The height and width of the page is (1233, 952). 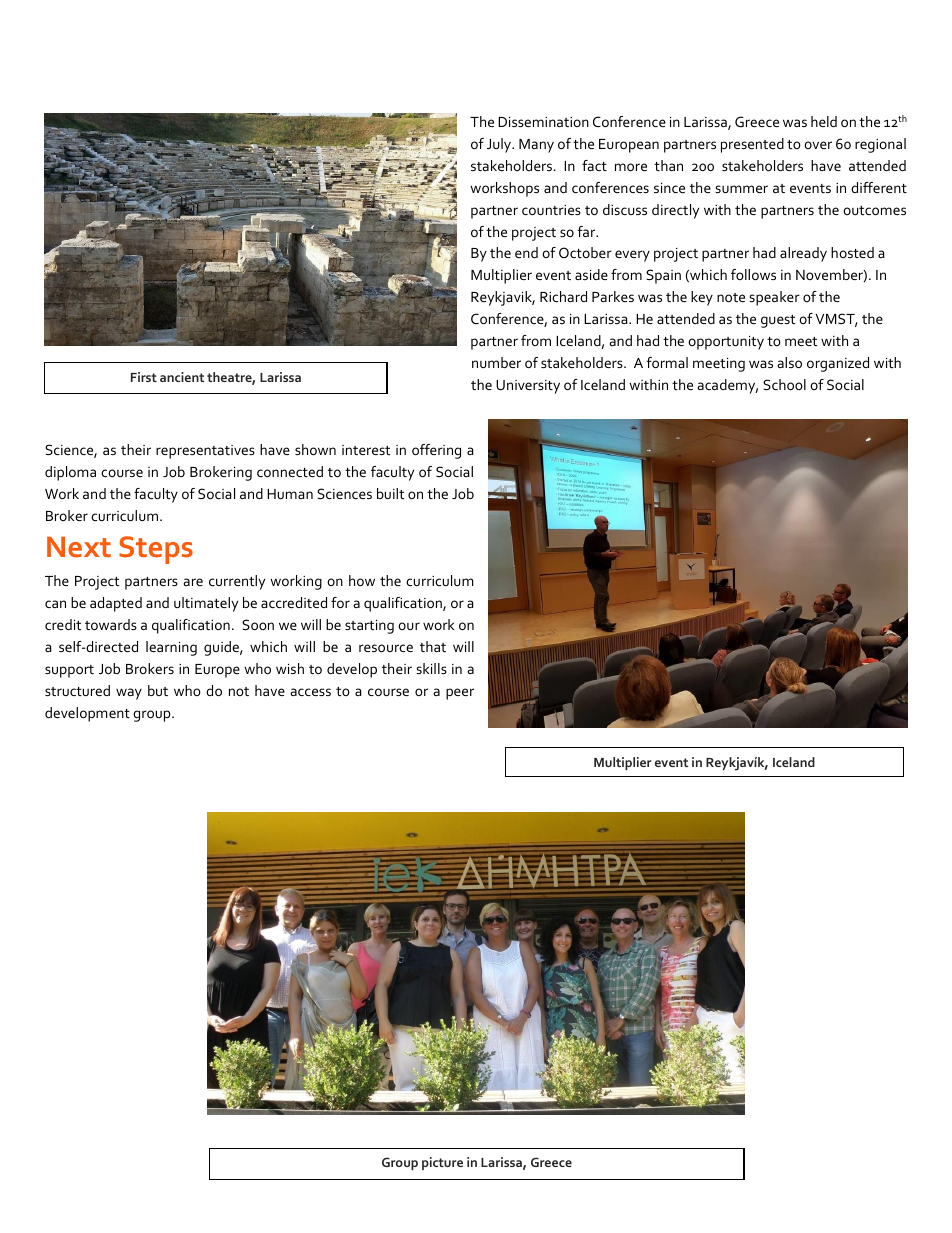 I want to click on learning, so click(x=171, y=648).
